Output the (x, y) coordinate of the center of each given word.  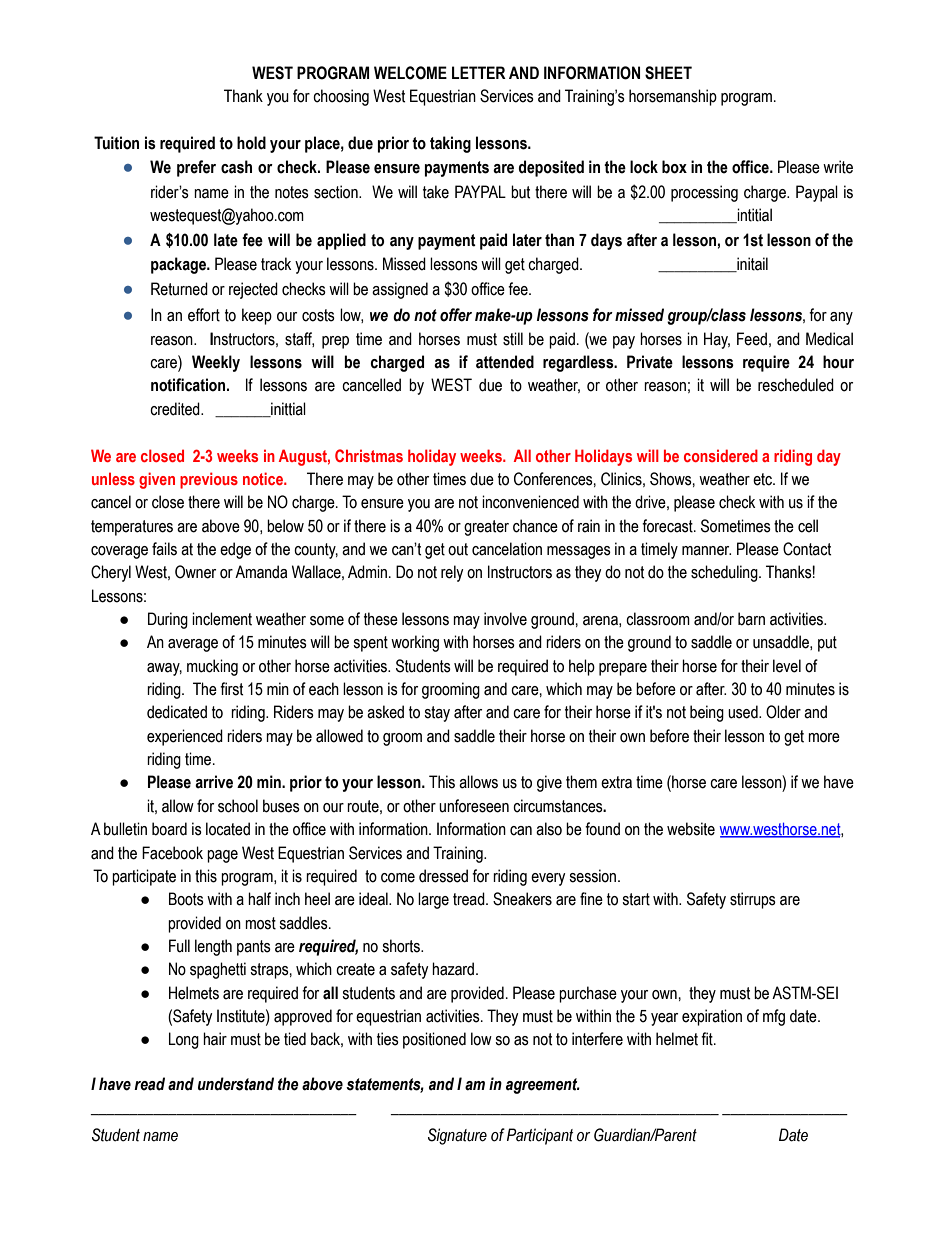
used (744, 712)
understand (236, 1084)
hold (251, 143)
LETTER (479, 72)
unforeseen (474, 806)
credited (176, 409)
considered (721, 455)
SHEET (668, 73)
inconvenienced (530, 502)
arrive (214, 782)
